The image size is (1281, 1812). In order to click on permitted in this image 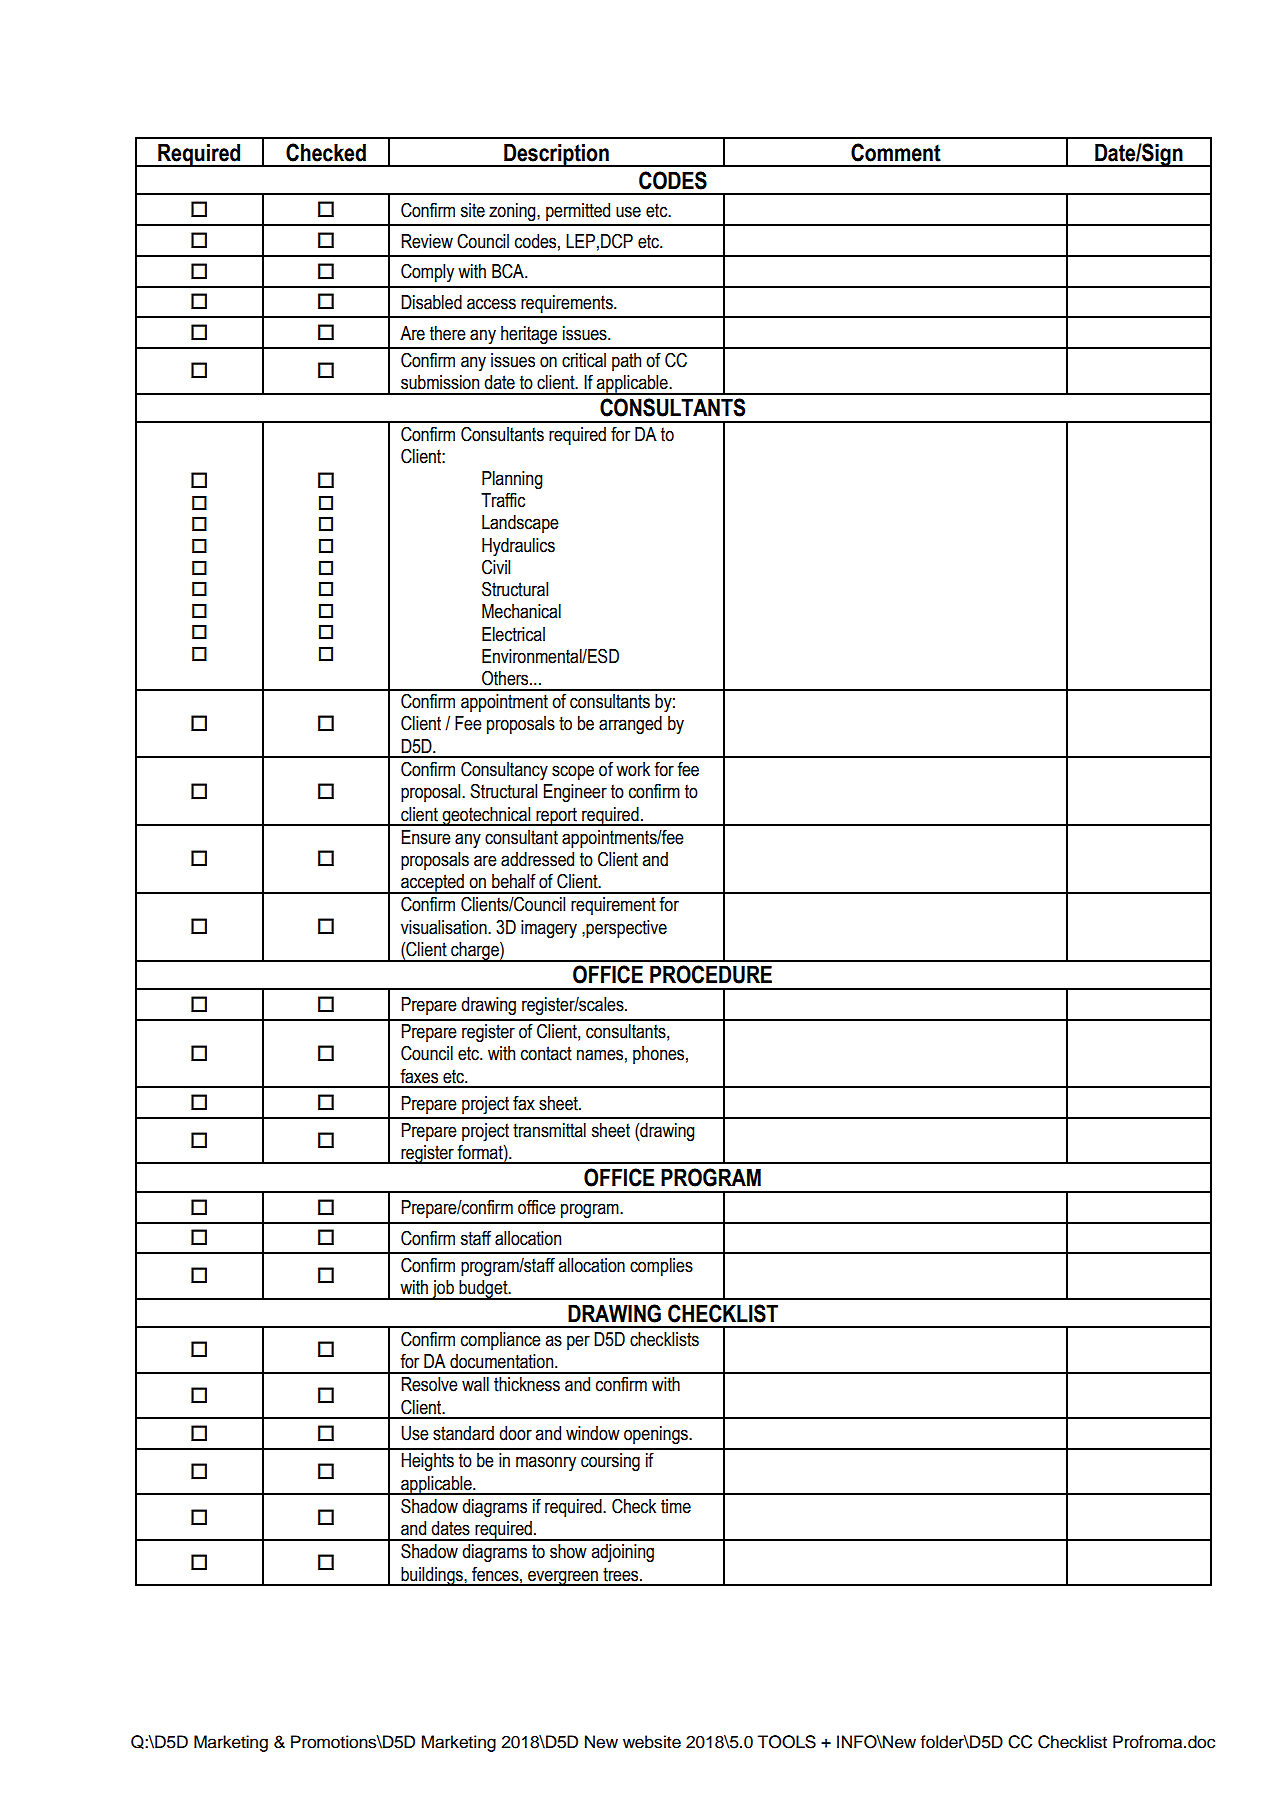, I will do `click(578, 212)`.
